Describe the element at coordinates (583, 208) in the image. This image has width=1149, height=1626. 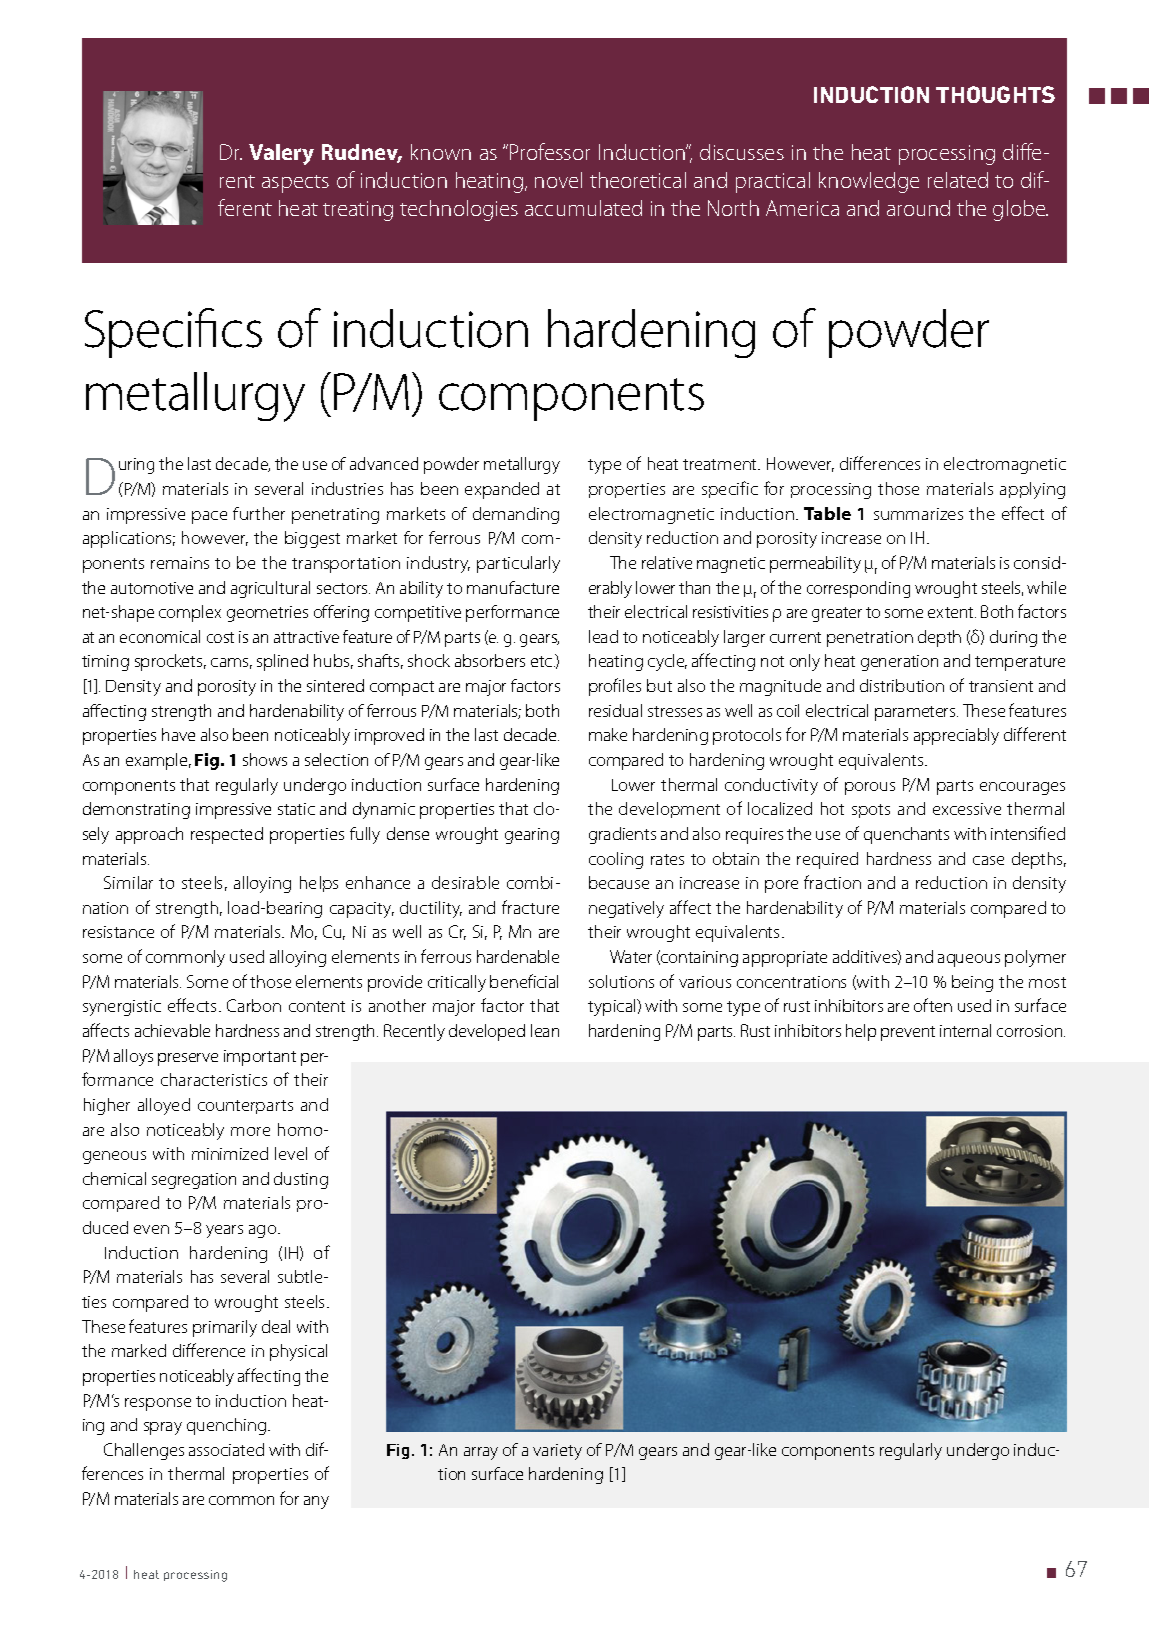
I see `accumulated` at that location.
